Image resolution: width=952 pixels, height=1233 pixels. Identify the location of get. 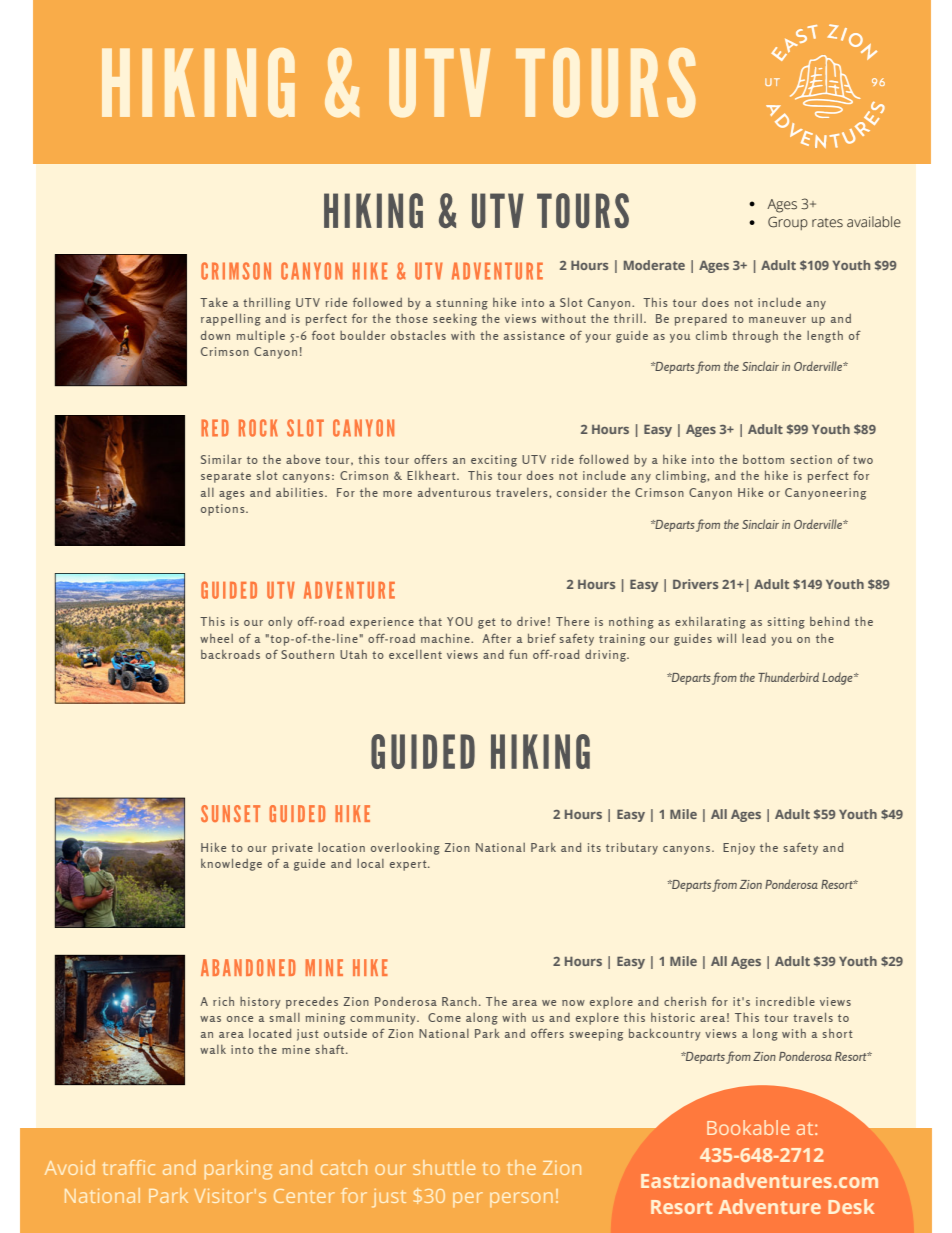
(487, 623).
